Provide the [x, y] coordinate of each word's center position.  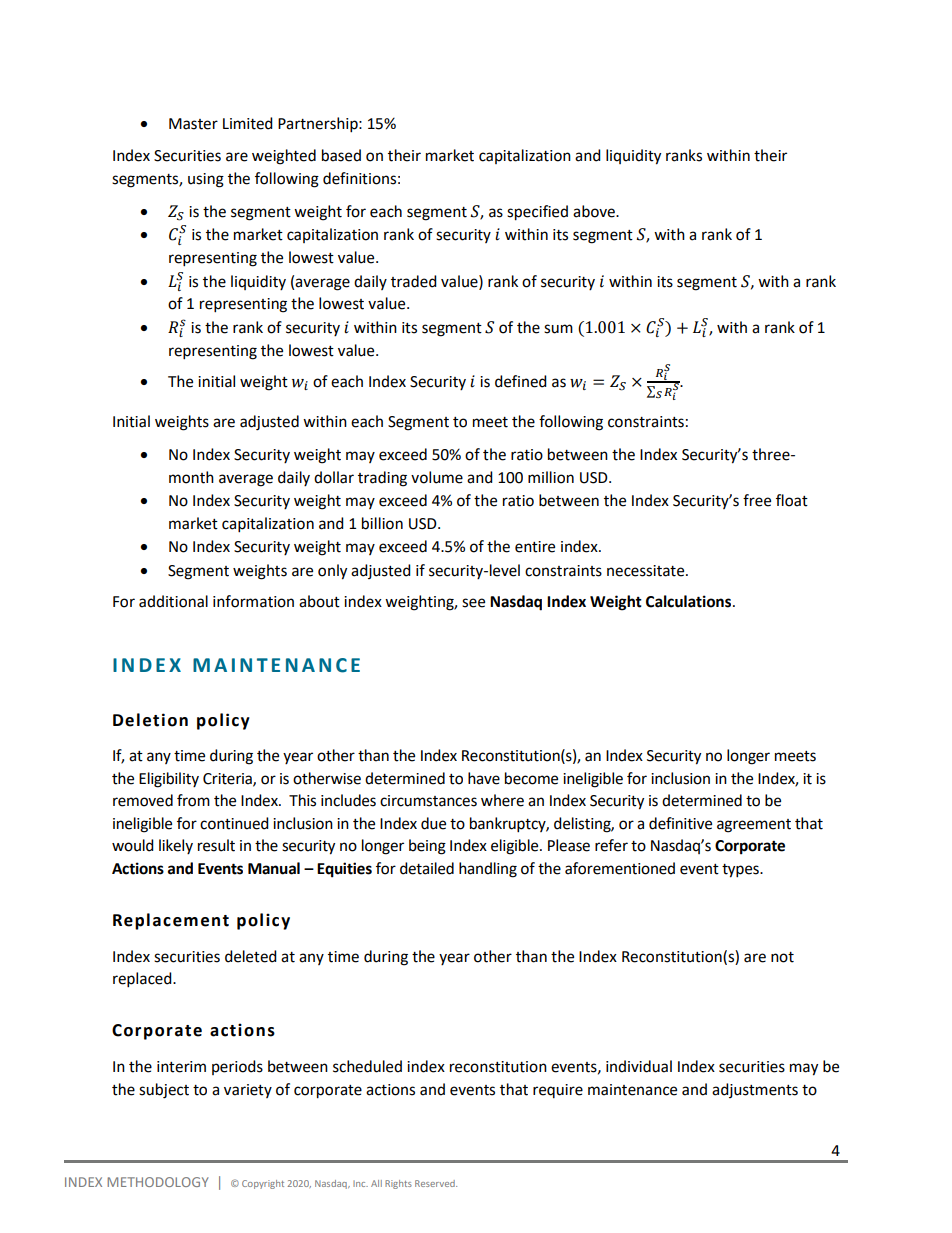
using [206, 180]
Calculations [690, 601]
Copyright [263, 1184]
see [473, 603]
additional [173, 601]
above [595, 211]
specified [537, 213]
